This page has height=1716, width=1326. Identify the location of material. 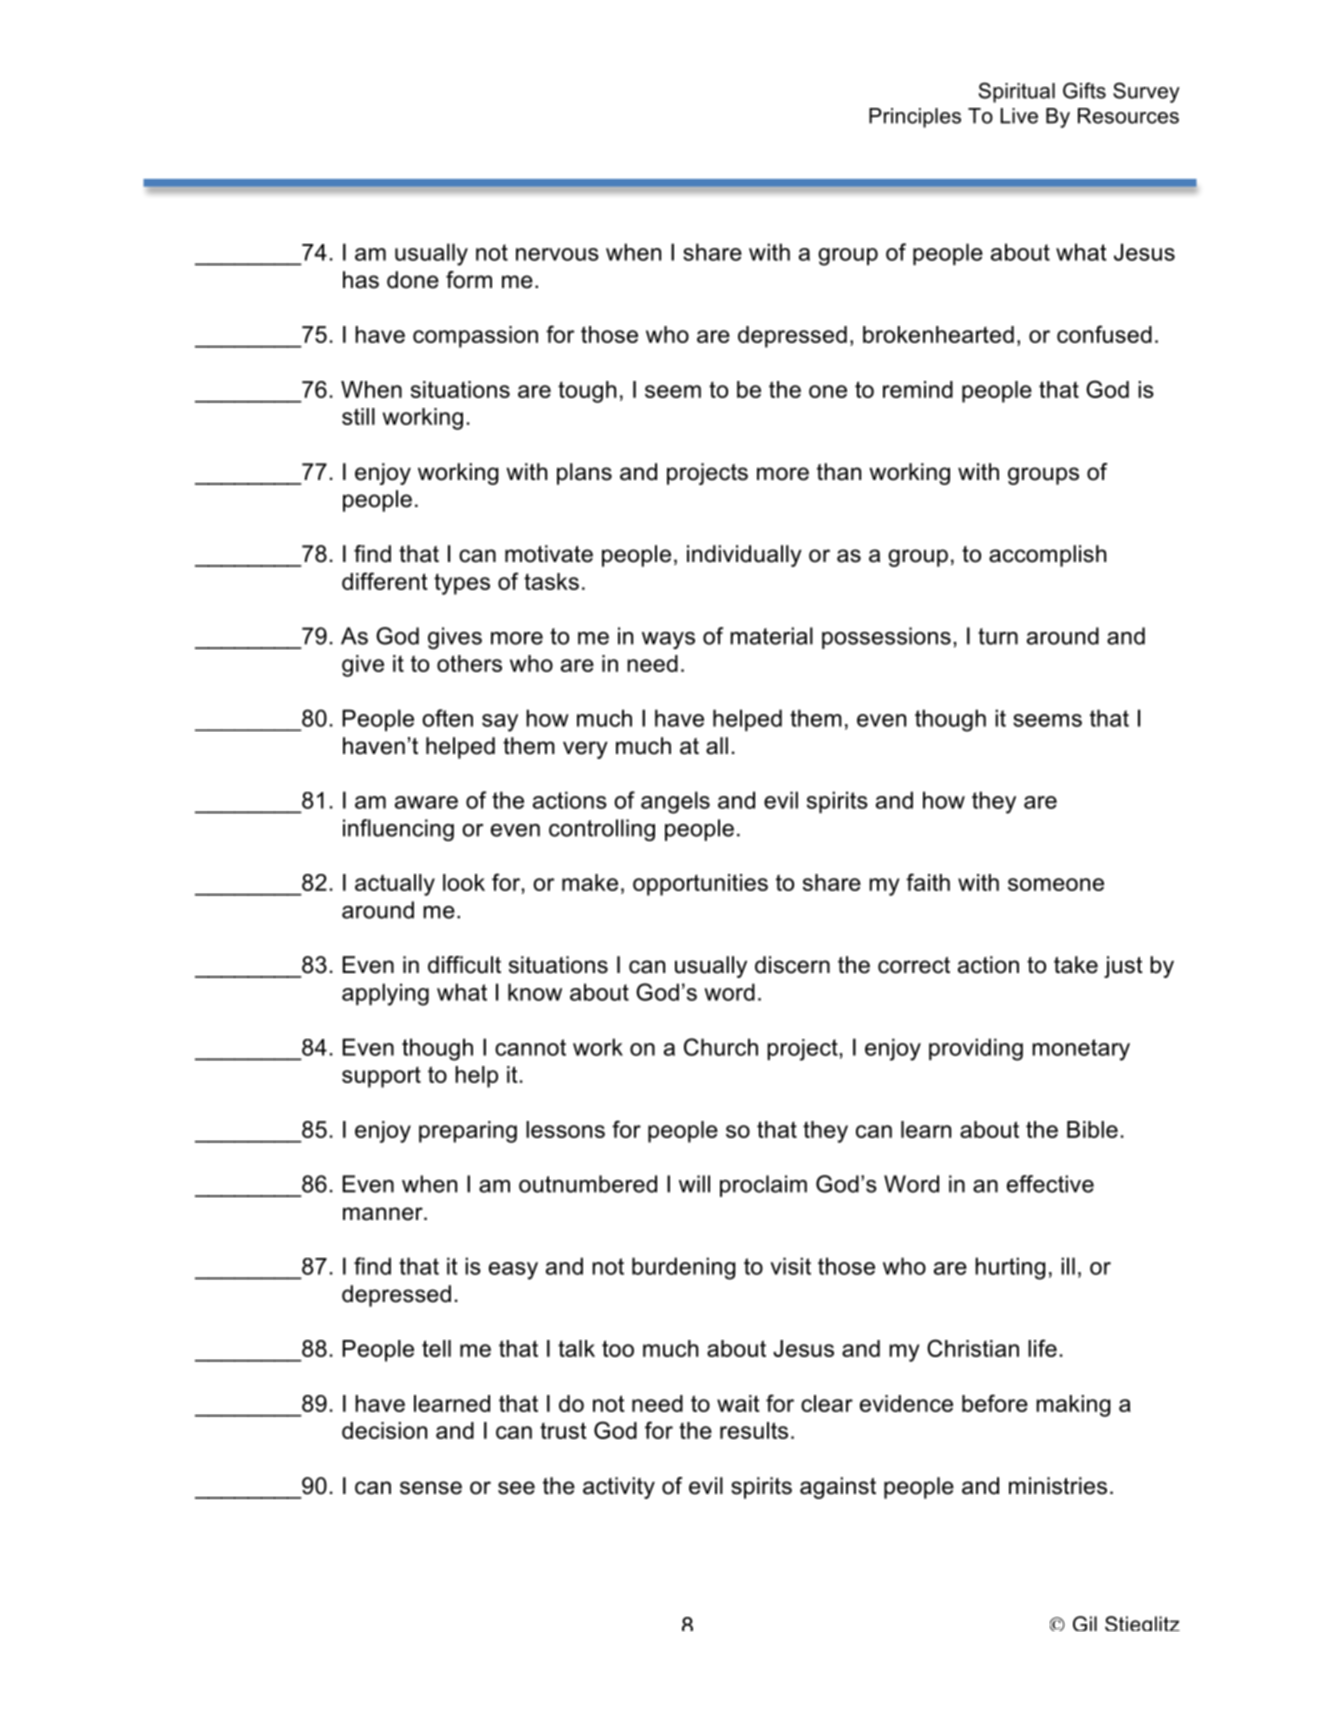
(771, 636).
